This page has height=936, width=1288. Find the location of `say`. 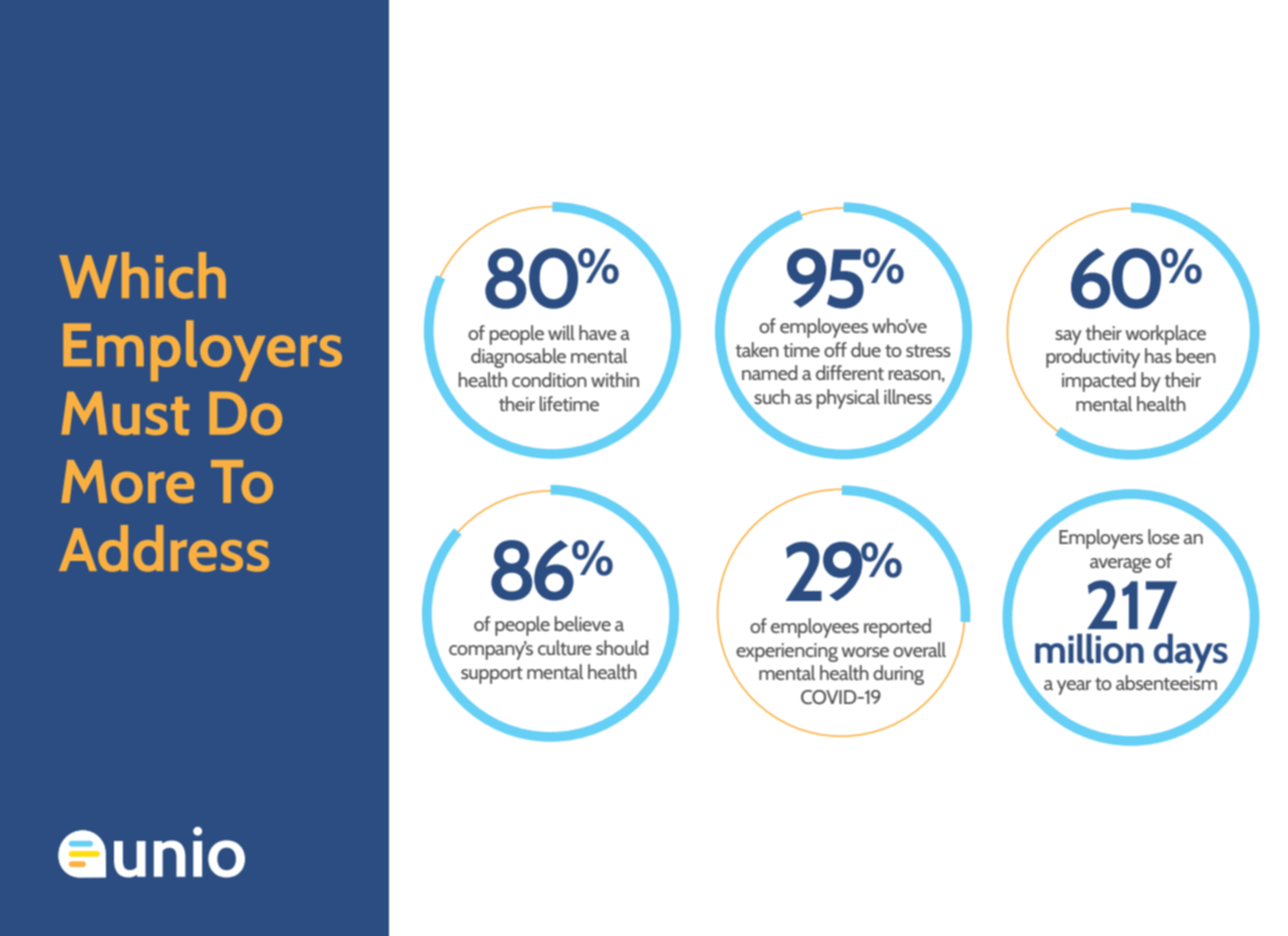

say is located at coordinates (1068, 337).
